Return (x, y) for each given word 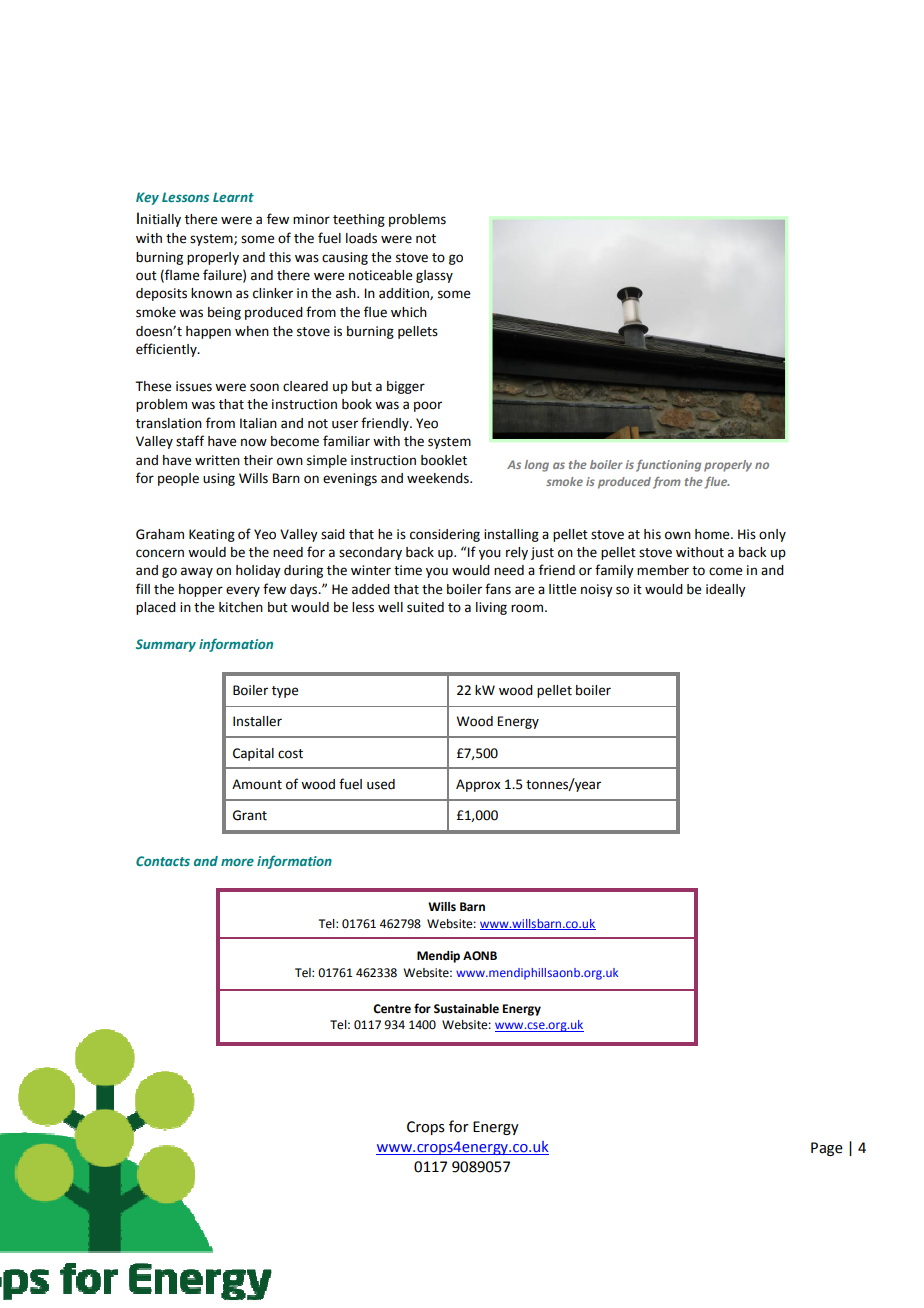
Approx (478, 785)
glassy (434, 276)
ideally (726, 590)
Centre (392, 1009)
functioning (668, 466)
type (285, 692)
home (713, 534)
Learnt (233, 197)
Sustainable (466, 1009)
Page (827, 1149)
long (537, 466)
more (237, 862)
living (491, 608)
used (381, 784)
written (217, 460)
